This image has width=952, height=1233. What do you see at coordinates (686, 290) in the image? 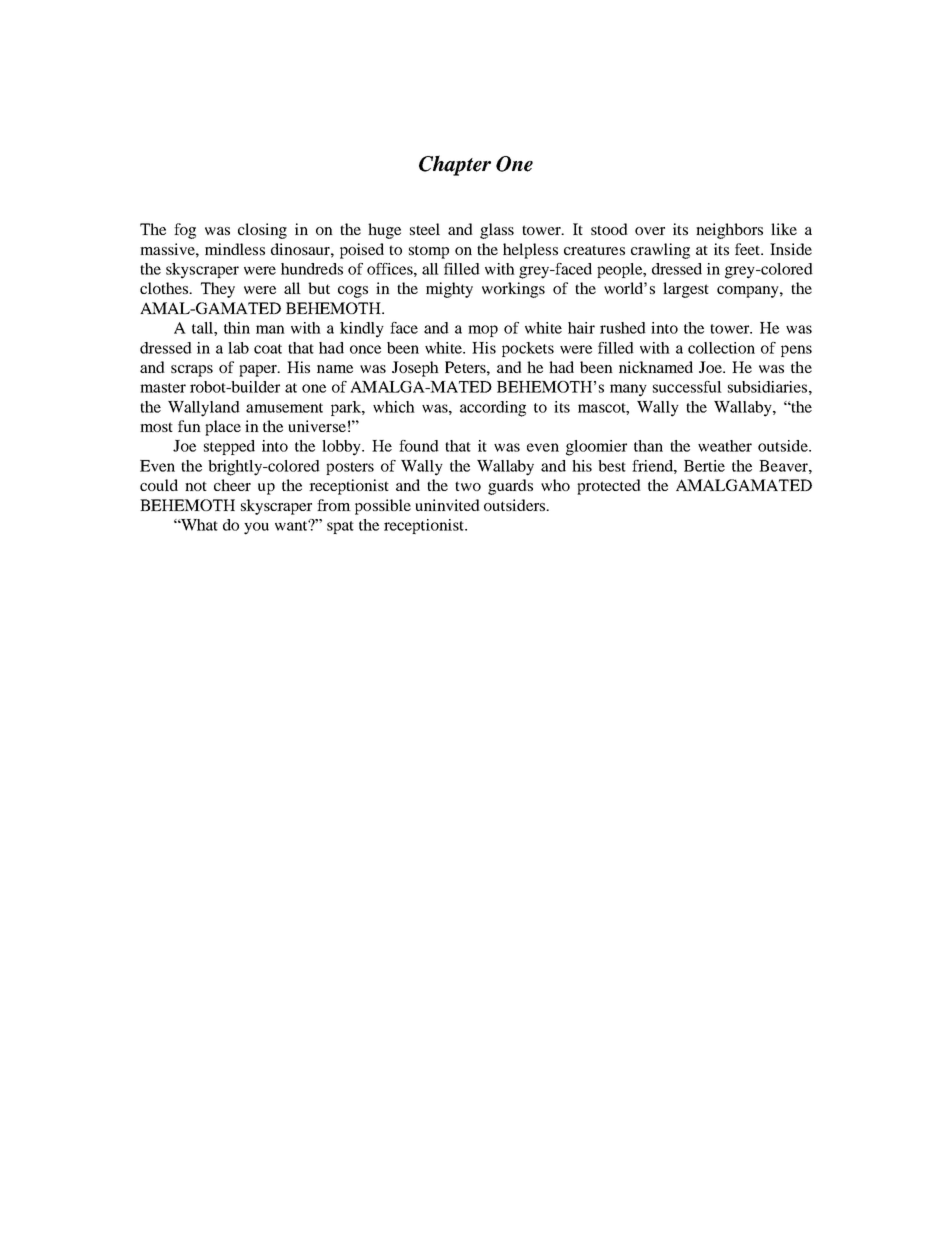
I see `largest` at bounding box center [686, 290].
